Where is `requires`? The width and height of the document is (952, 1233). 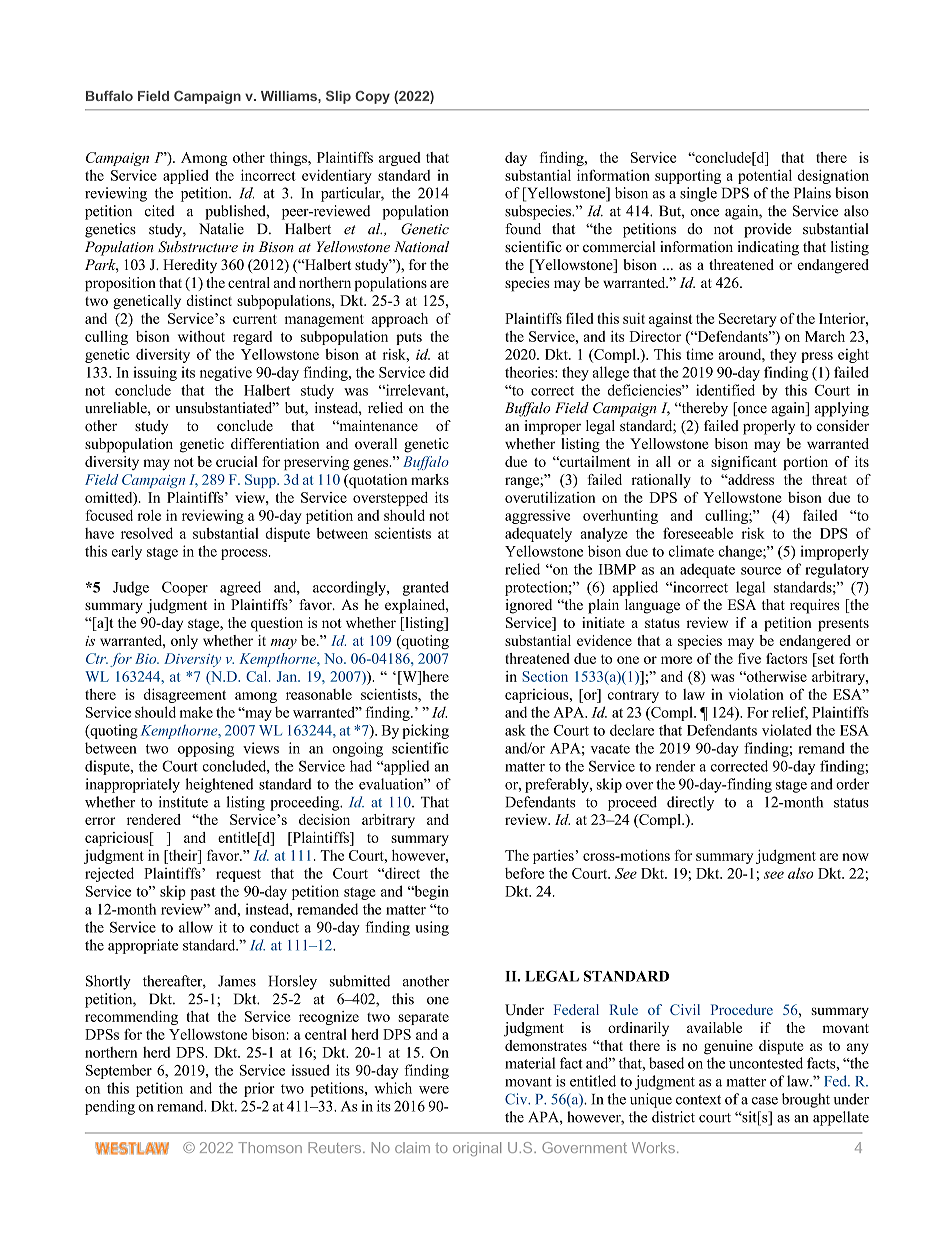 requires is located at coordinates (814, 606).
